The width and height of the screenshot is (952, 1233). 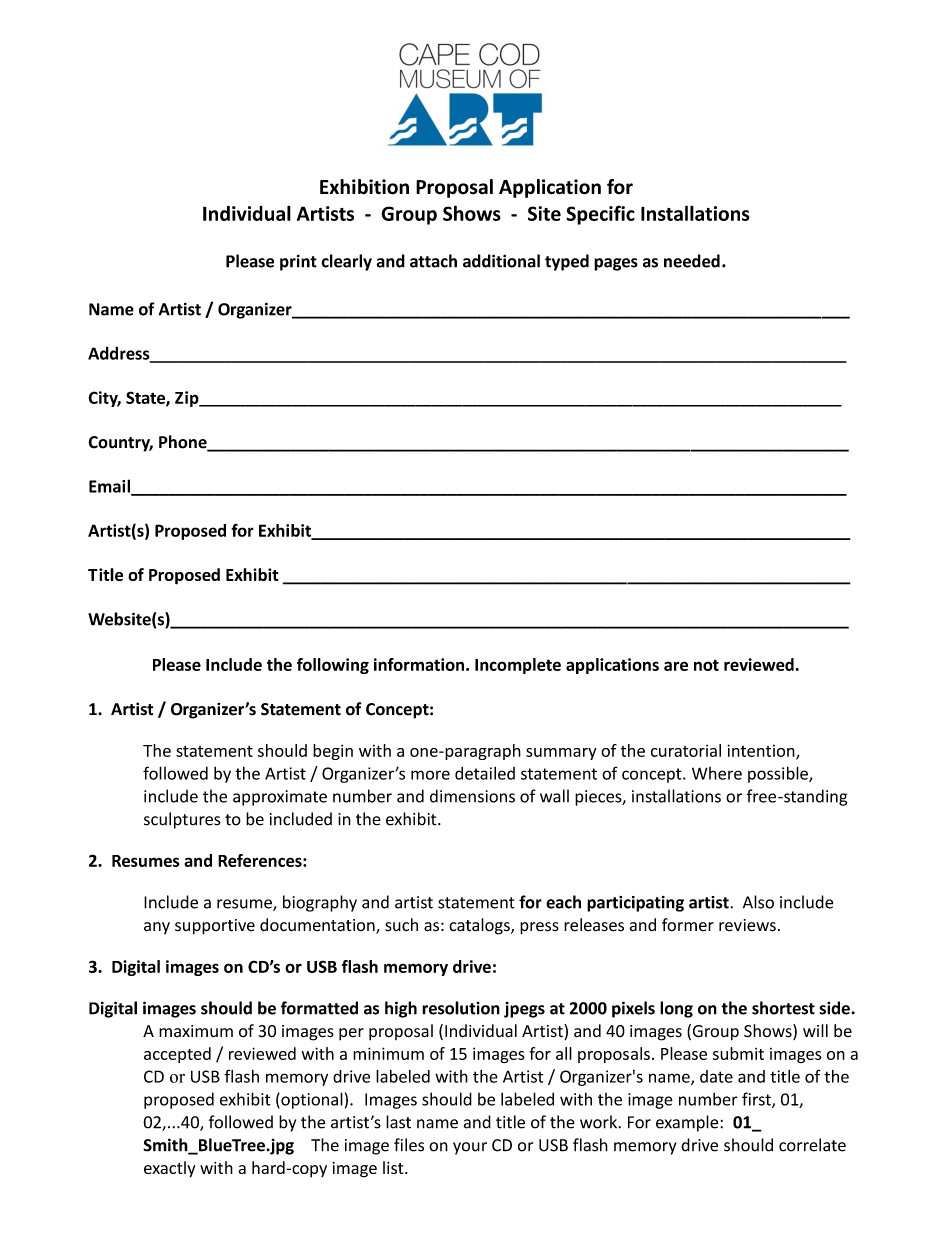 I want to click on print, so click(x=298, y=262).
